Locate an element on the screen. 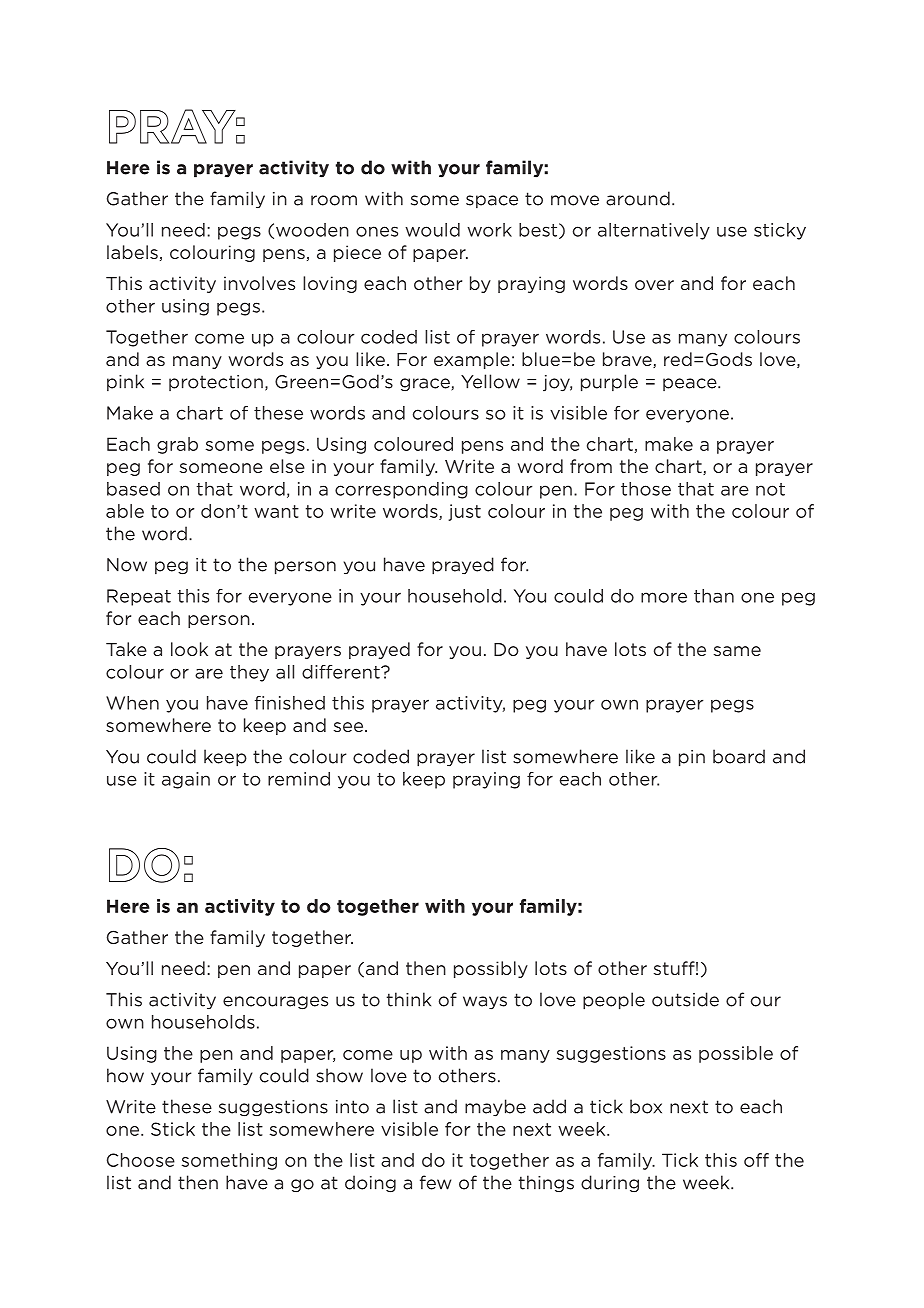 This screenshot has width=924, height=1308. would is located at coordinates (432, 230).
